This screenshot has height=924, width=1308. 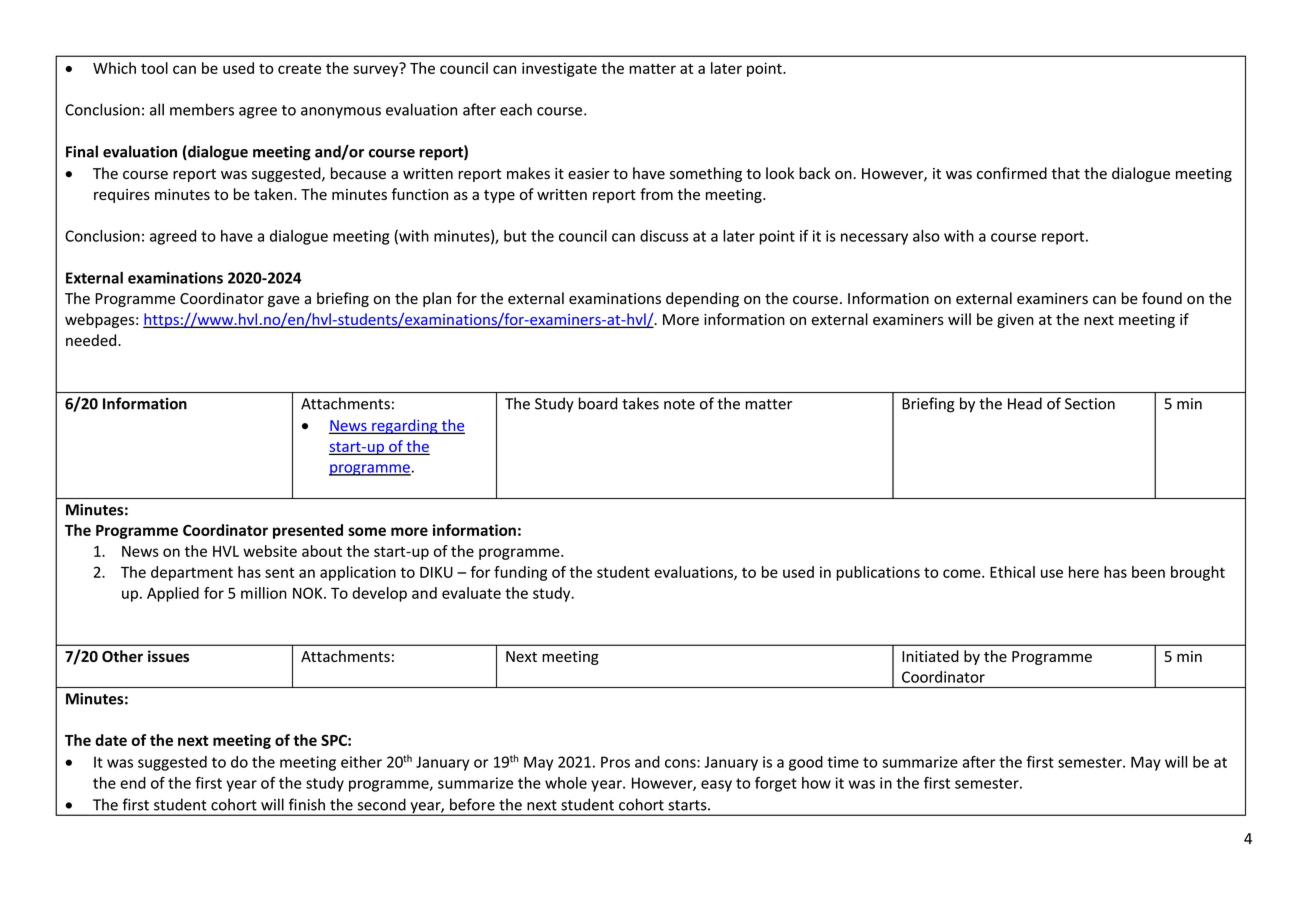 What do you see at coordinates (1065, 173) in the screenshot?
I see `that` at bounding box center [1065, 173].
